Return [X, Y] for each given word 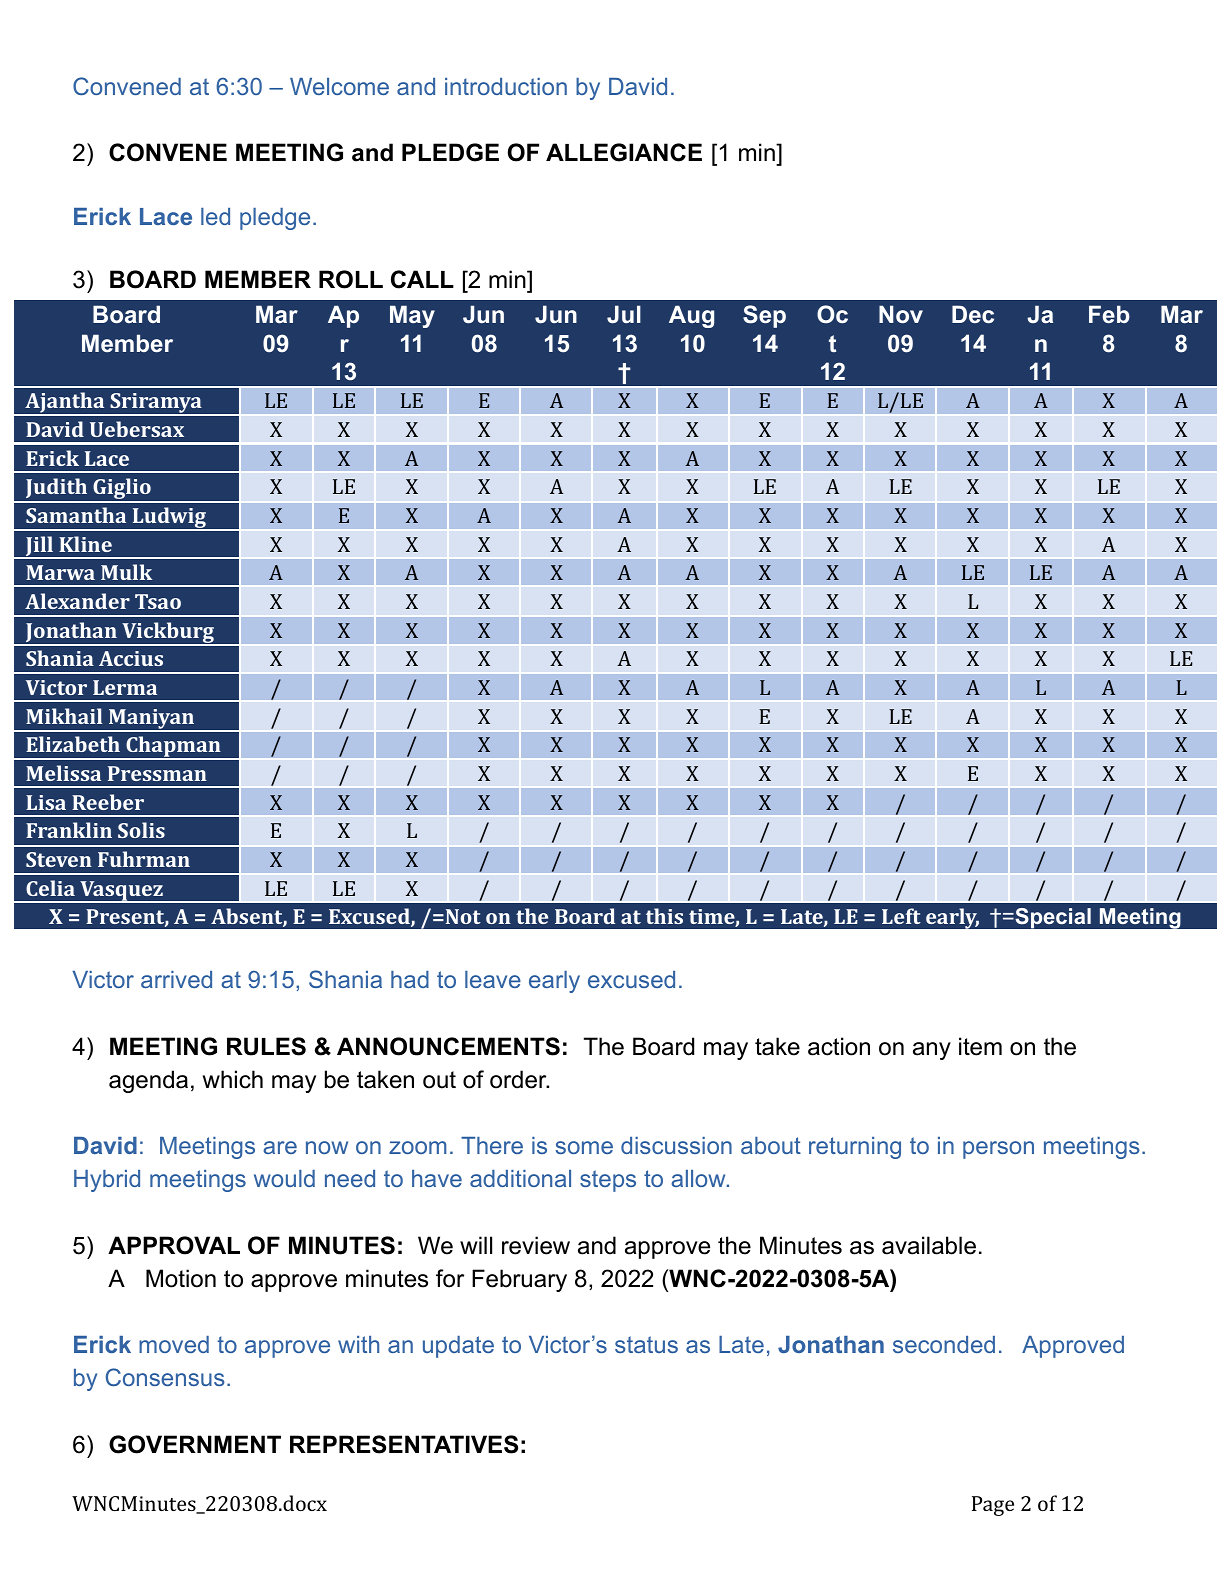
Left [901, 916]
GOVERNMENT [195, 1444]
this [664, 916]
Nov [901, 314]
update [458, 1347]
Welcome [339, 86]
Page [993, 1506]
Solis [141, 830]
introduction [506, 86]
